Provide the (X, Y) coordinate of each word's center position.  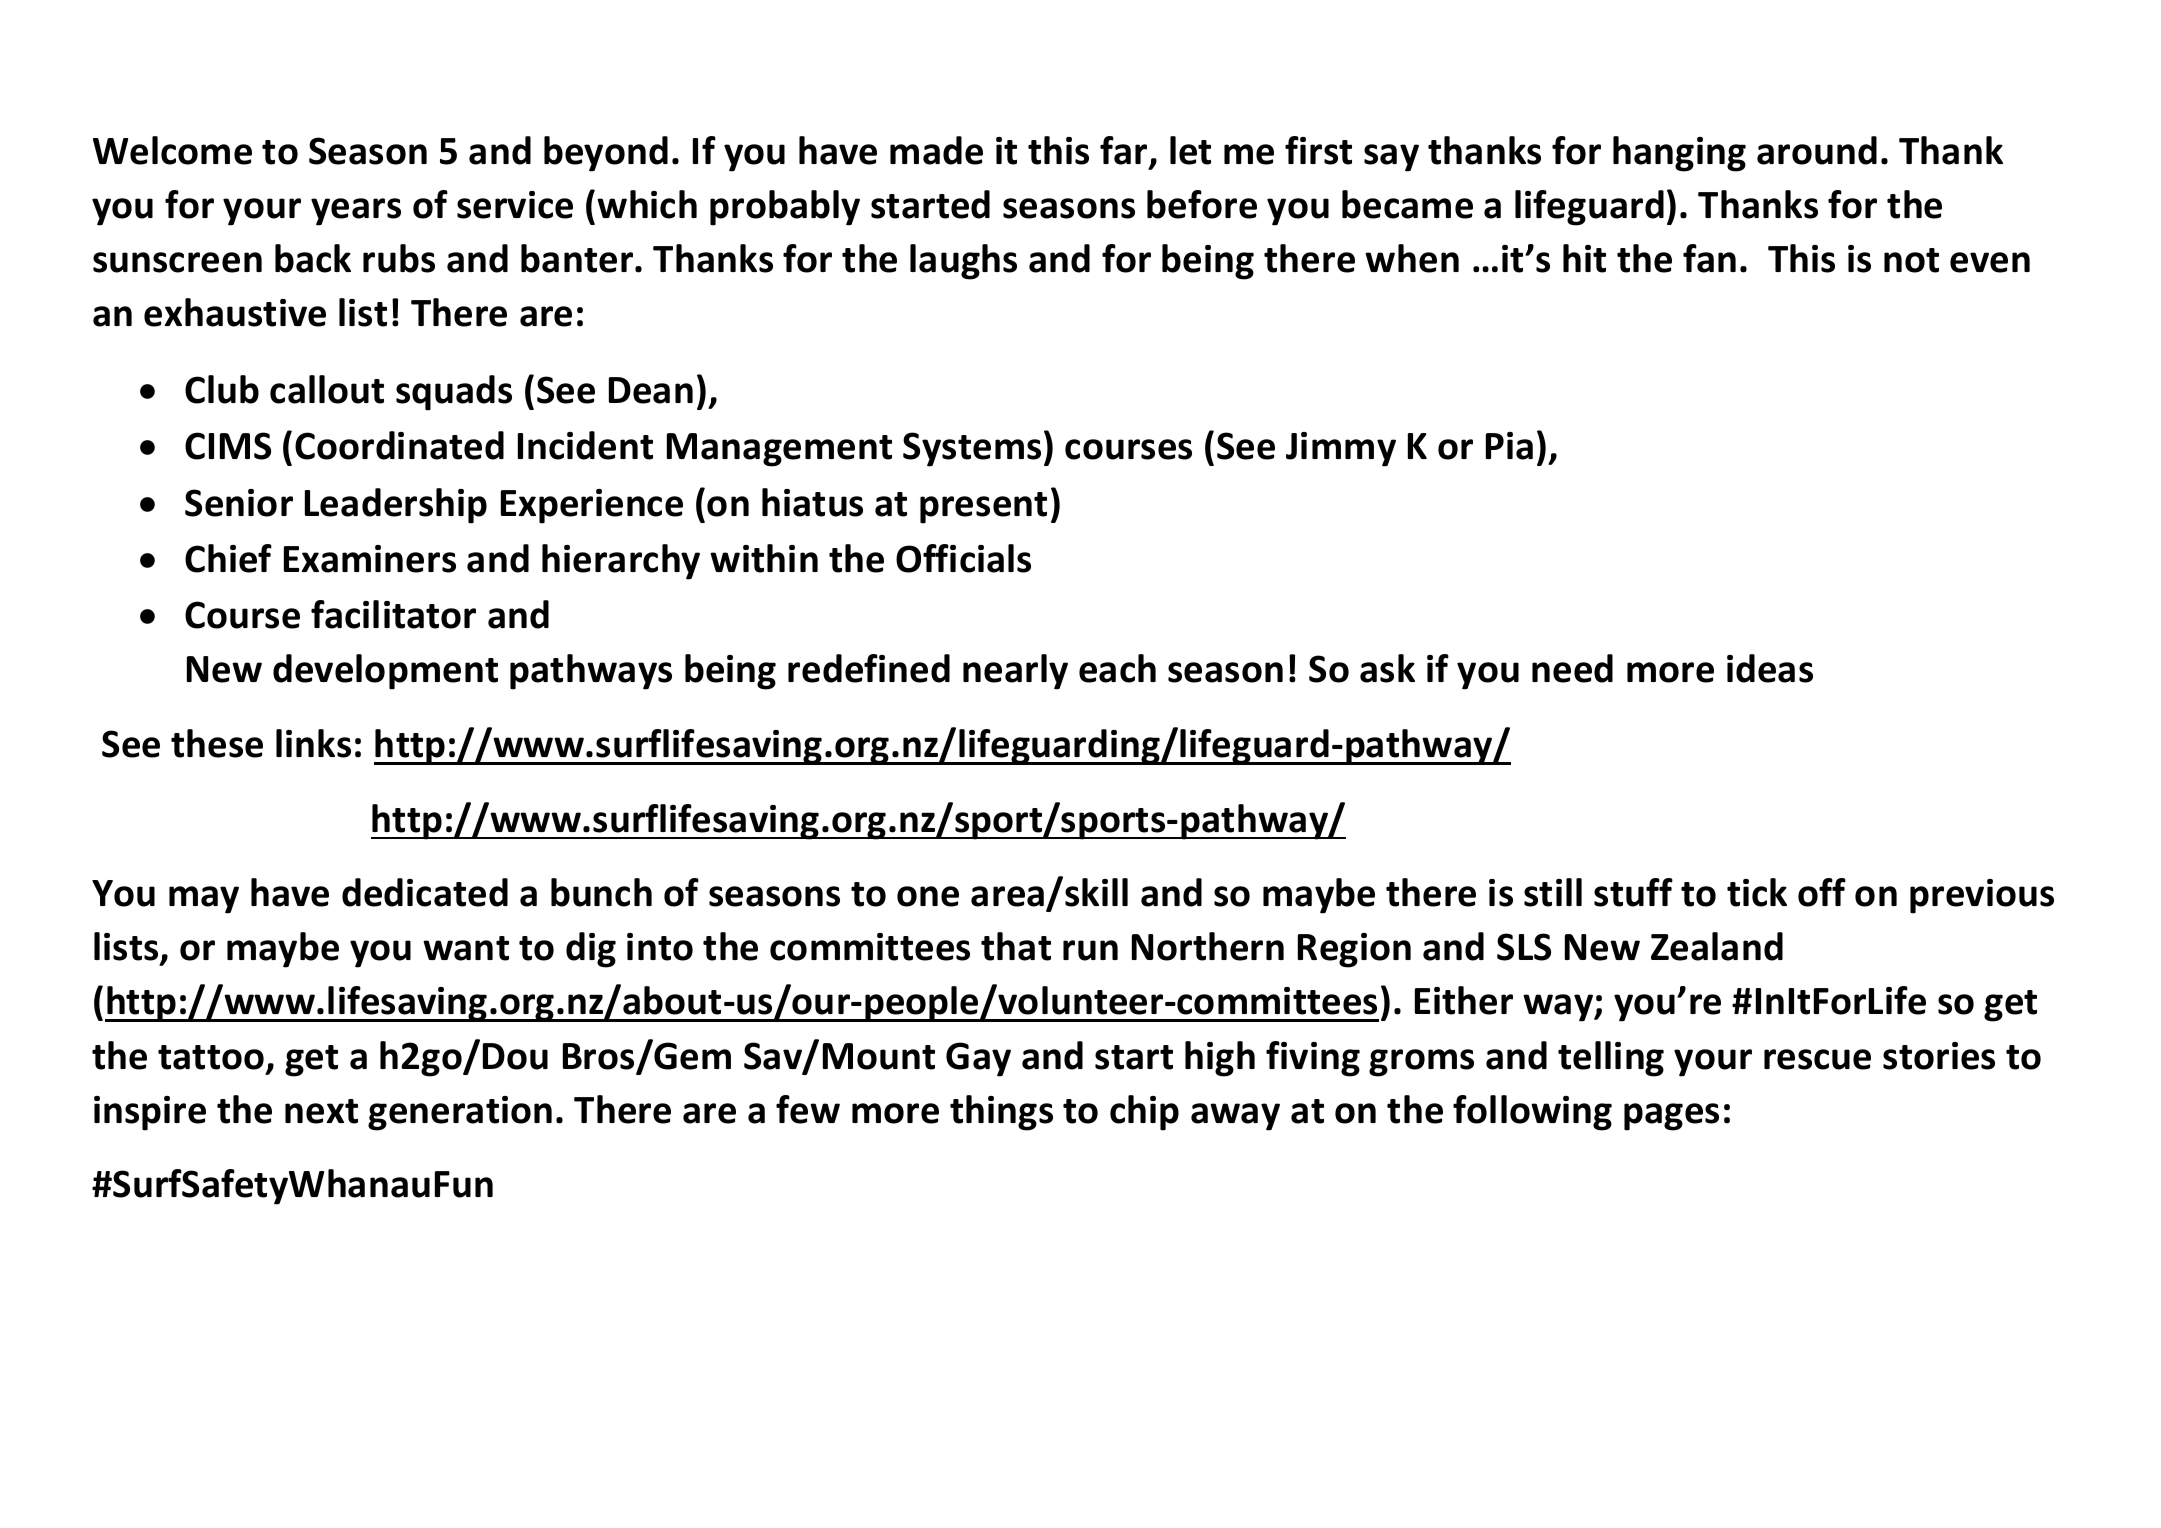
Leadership (396, 506)
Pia (1509, 446)
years (356, 212)
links (313, 743)
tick (1757, 892)
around (1817, 150)
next (321, 1111)
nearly (1015, 672)
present (983, 508)
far (1125, 151)
